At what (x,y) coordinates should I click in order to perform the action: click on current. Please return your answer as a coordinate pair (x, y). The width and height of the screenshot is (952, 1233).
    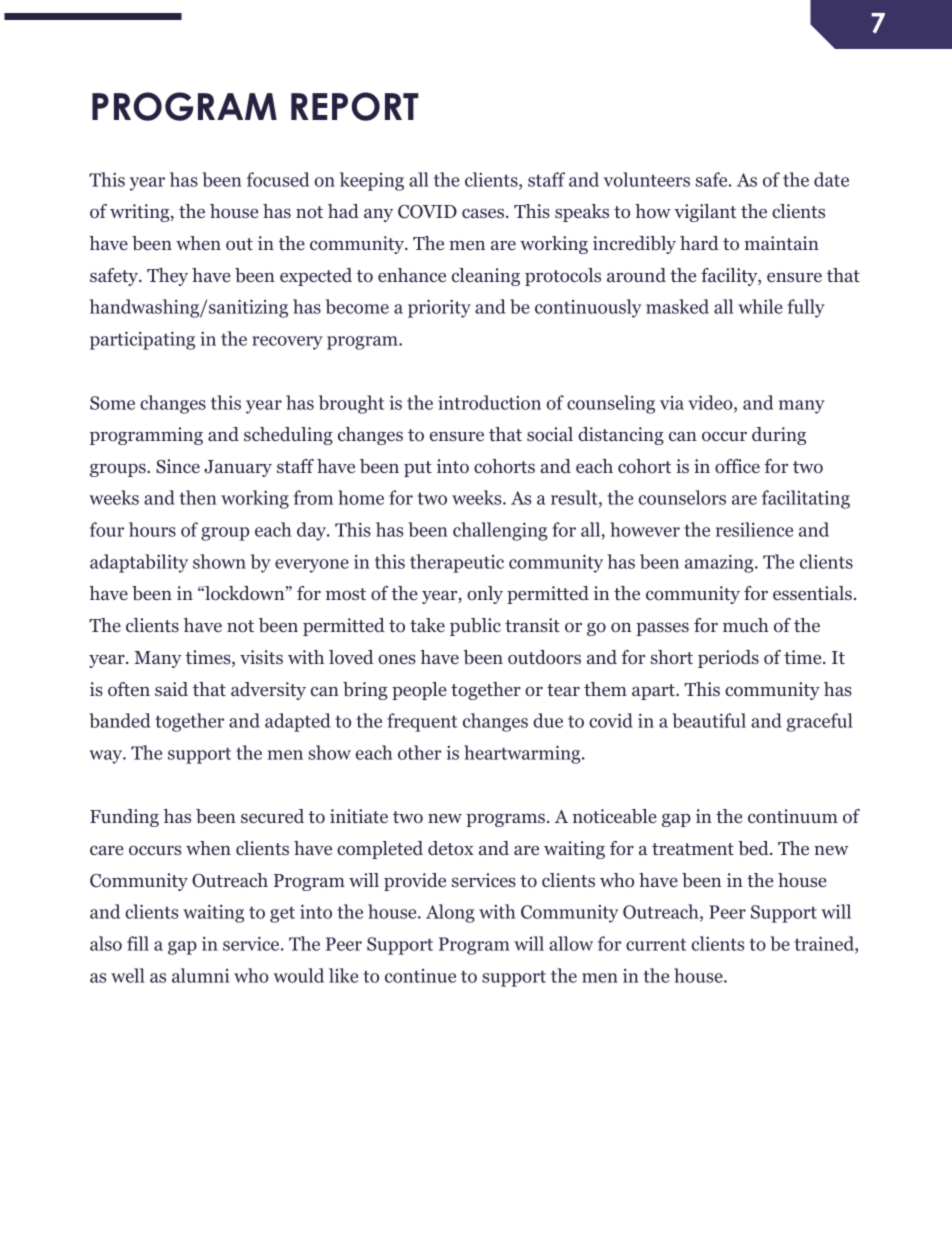
    Looking at the image, I should click on (656, 944).
